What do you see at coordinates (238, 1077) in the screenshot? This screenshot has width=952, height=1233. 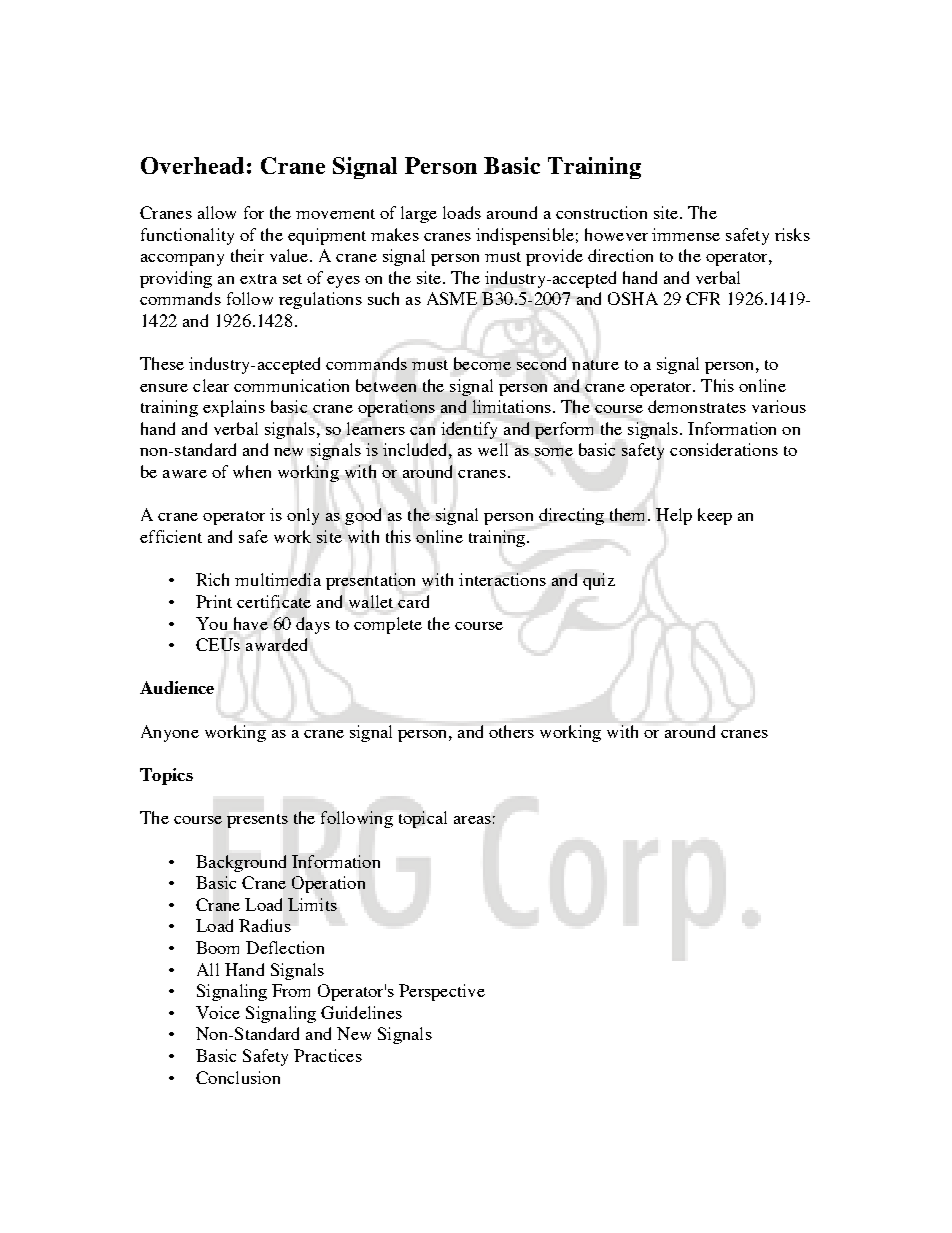 I see `Conclusion` at bounding box center [238, 1077].
